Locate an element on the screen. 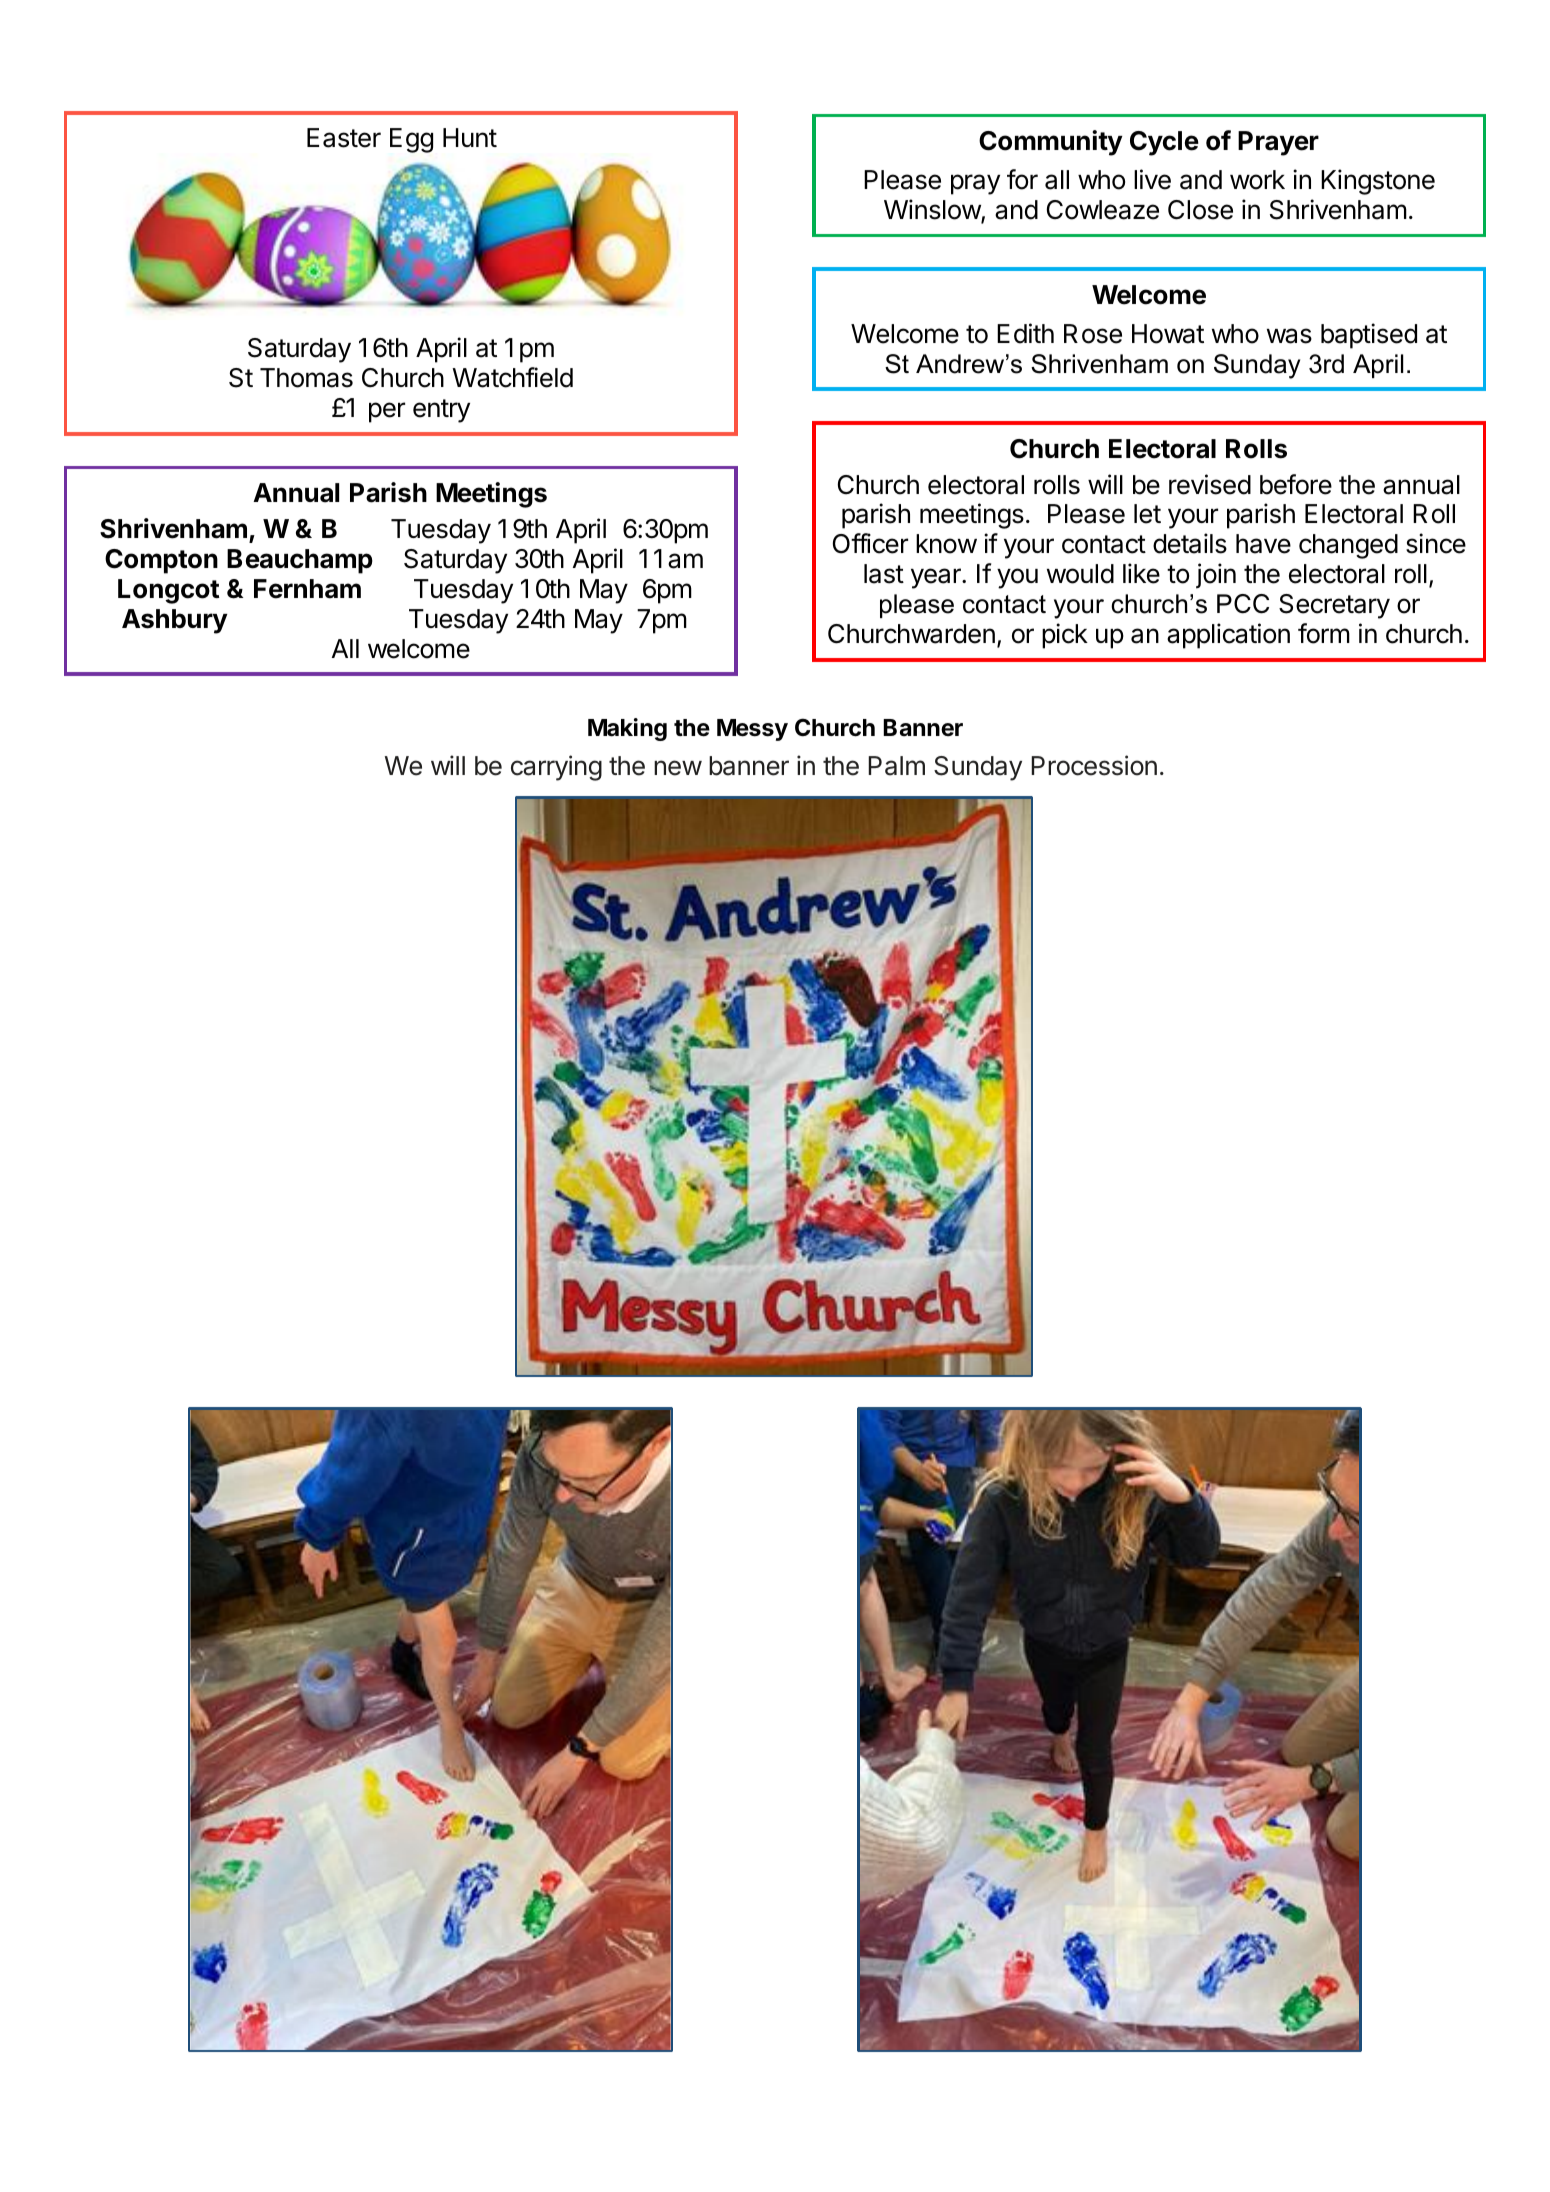 The height and width of the screenshot is (2192, 1550). Messy is located at coordinates (752, 730).
